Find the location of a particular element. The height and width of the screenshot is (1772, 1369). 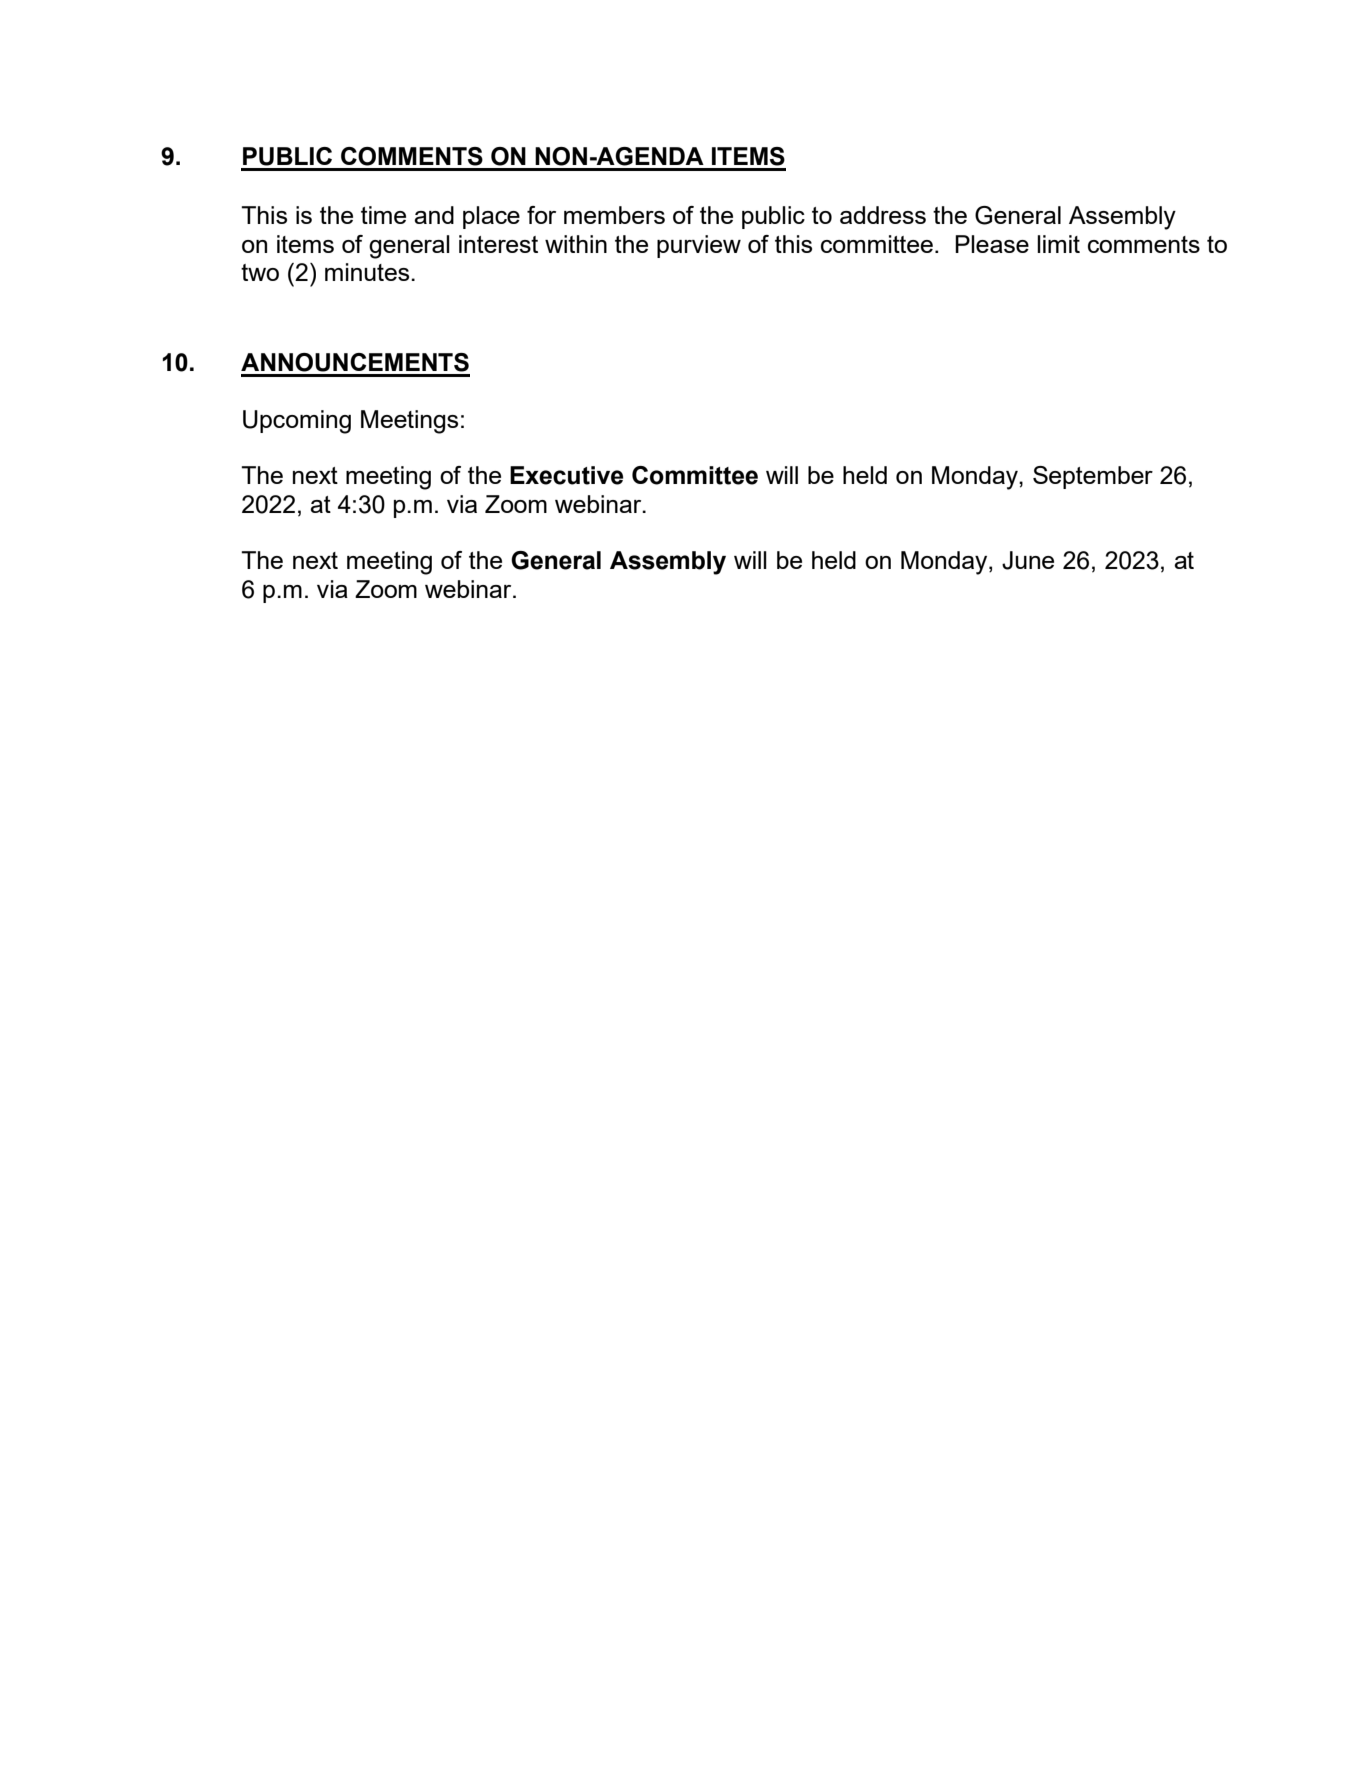

members is located at coordinates (614, 215).
